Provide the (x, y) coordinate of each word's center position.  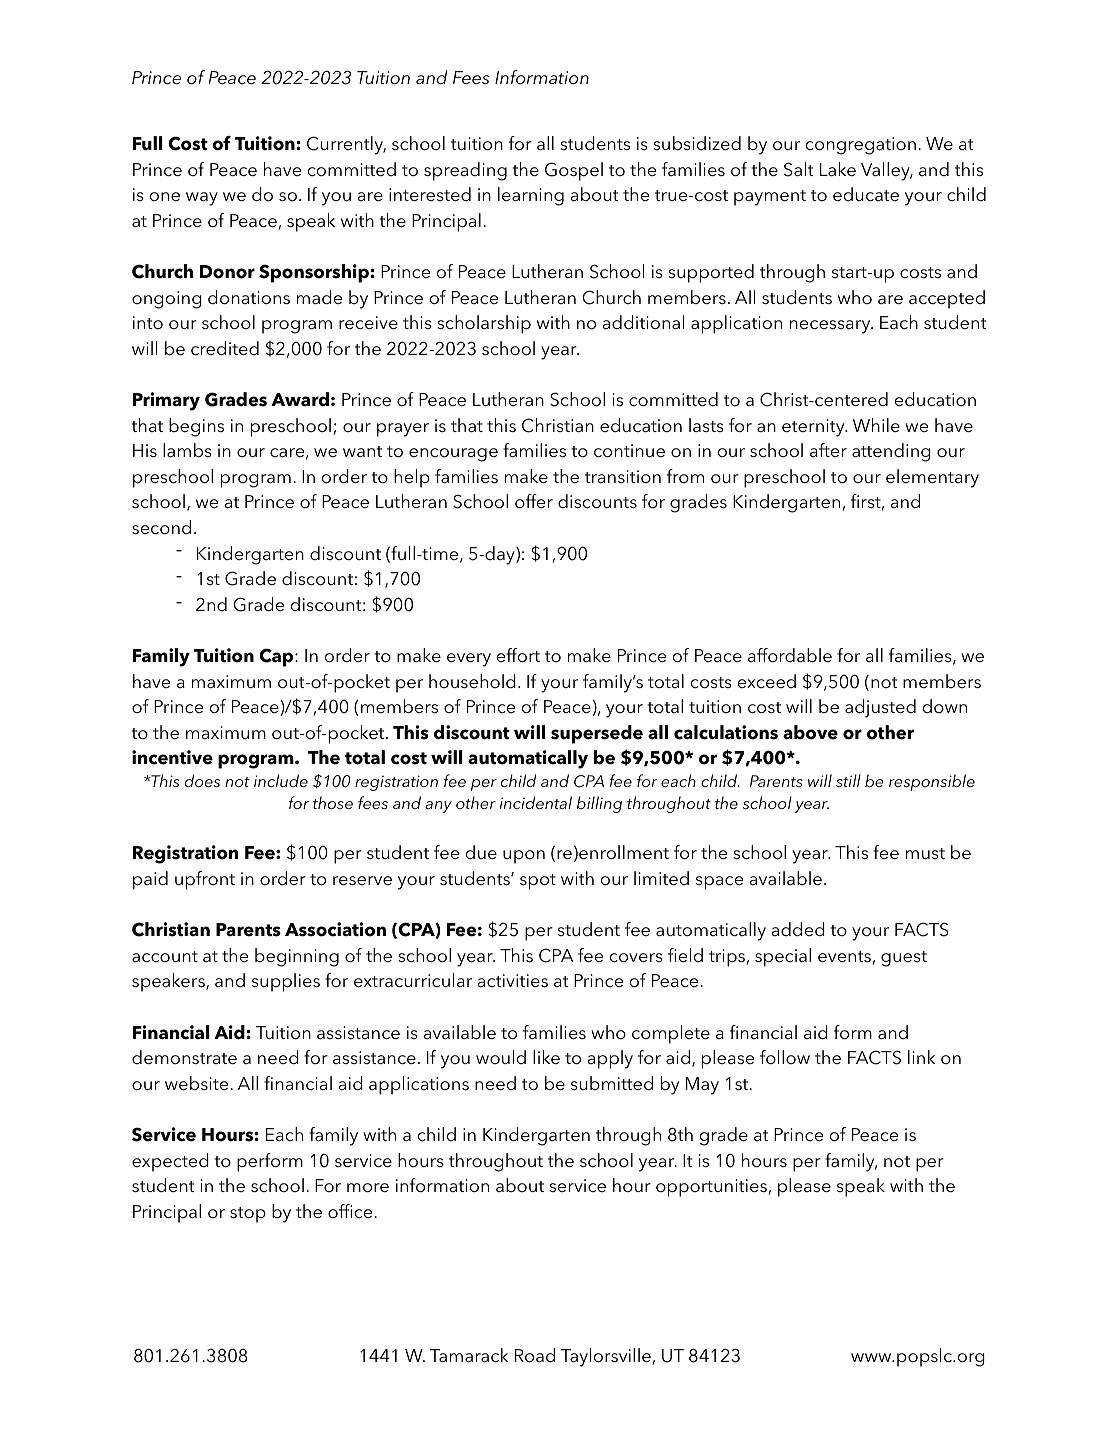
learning (531, 196)
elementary (932, 478)
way (202, 199)
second (161, 527)
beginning (297, 957)
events (845, 958)
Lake (838, 169)
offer (534, 501)
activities (512, 981)
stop (248, 1215)
